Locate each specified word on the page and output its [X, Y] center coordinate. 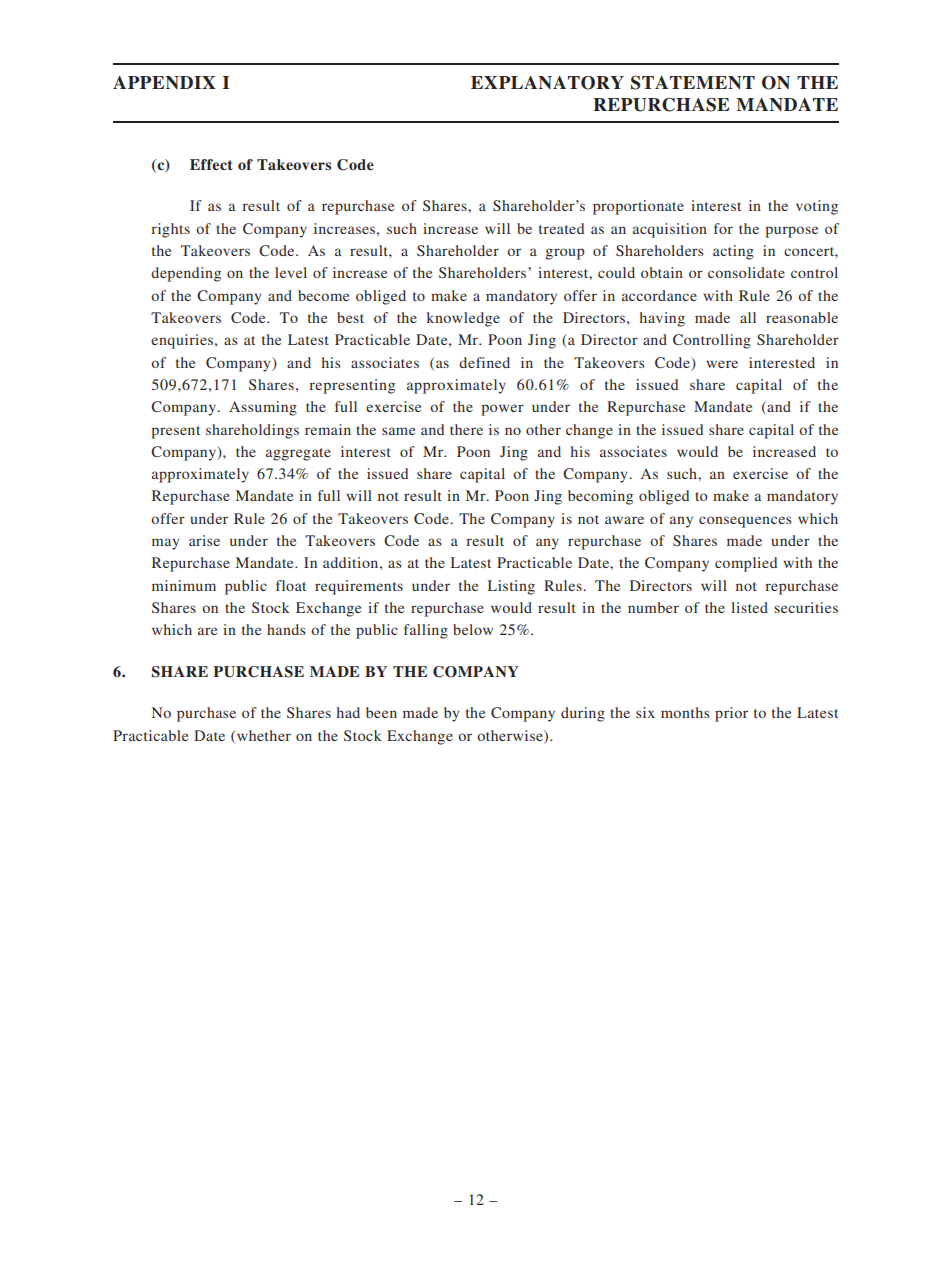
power [502, 410]
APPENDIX [164, 82]
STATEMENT [693, 83]
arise [204, 540]
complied [746, 564]
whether [264, 735]
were [722, 364]
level [291, 272]
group [565, 254]
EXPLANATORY [547, 83]
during [583, 714]
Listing [511, 587]
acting [733, 252]
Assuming [263, 408]
